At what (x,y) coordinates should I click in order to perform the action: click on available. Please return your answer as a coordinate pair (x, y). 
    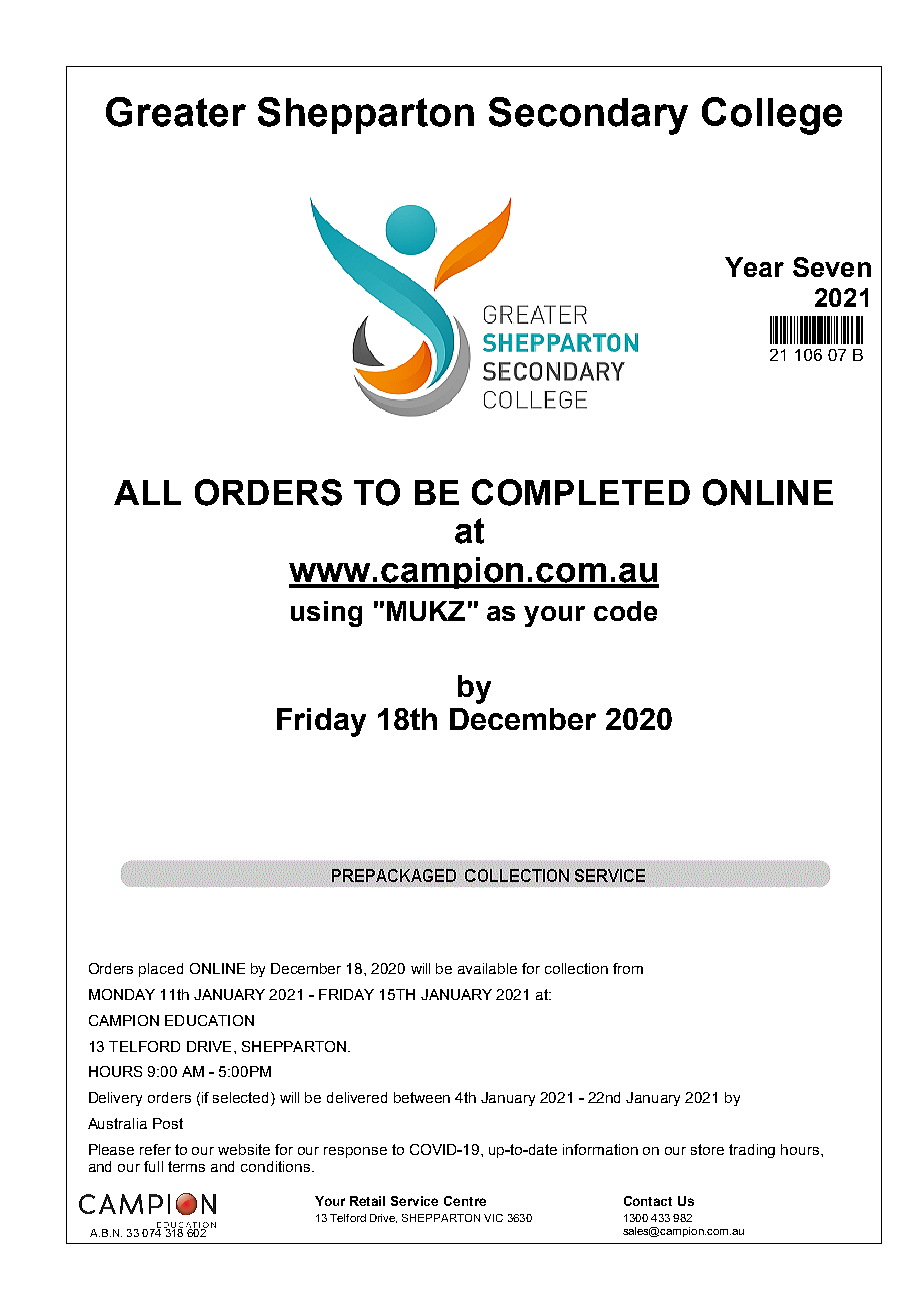
    Looking at the image, I should click on (487, 968).
